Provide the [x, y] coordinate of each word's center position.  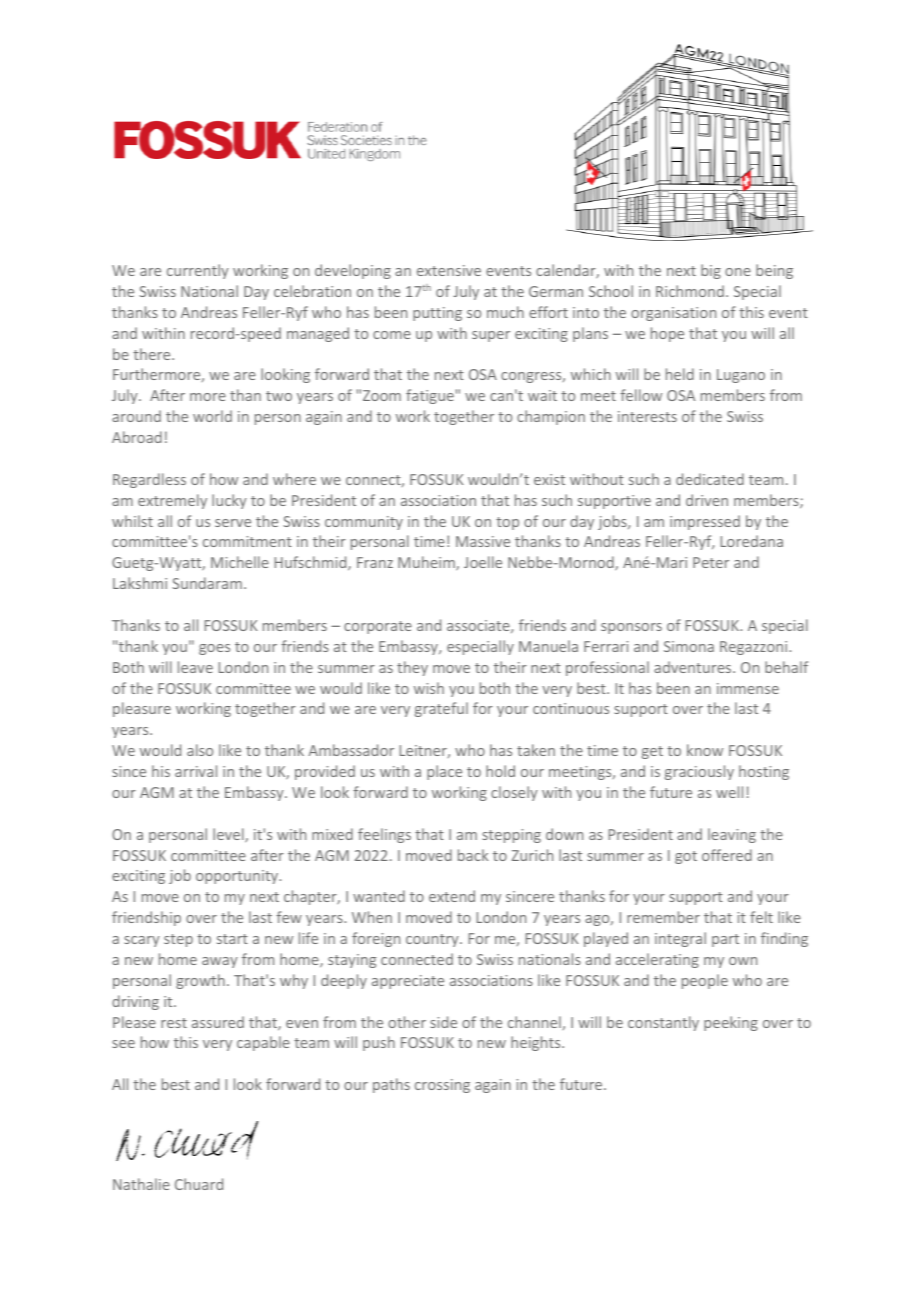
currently [198, 271]
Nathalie [141, 1184]
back [473, 855]
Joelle [483, 562]
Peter [711, 562]
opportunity [238, 877]
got [686, 857]
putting [437, 314]
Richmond [690, 291]
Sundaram [207, 583]
